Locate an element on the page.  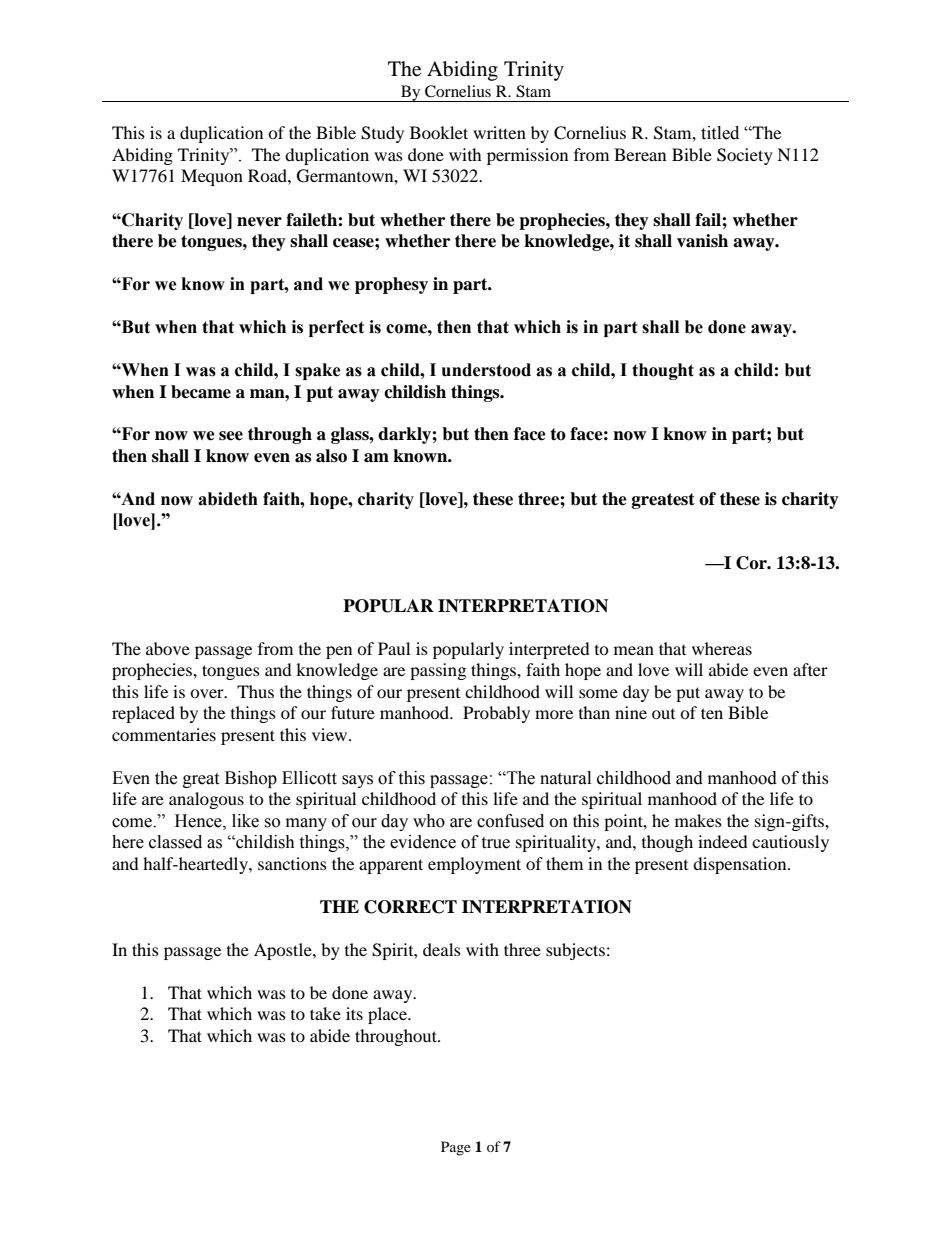
written is located at coordinates (499, 132).
